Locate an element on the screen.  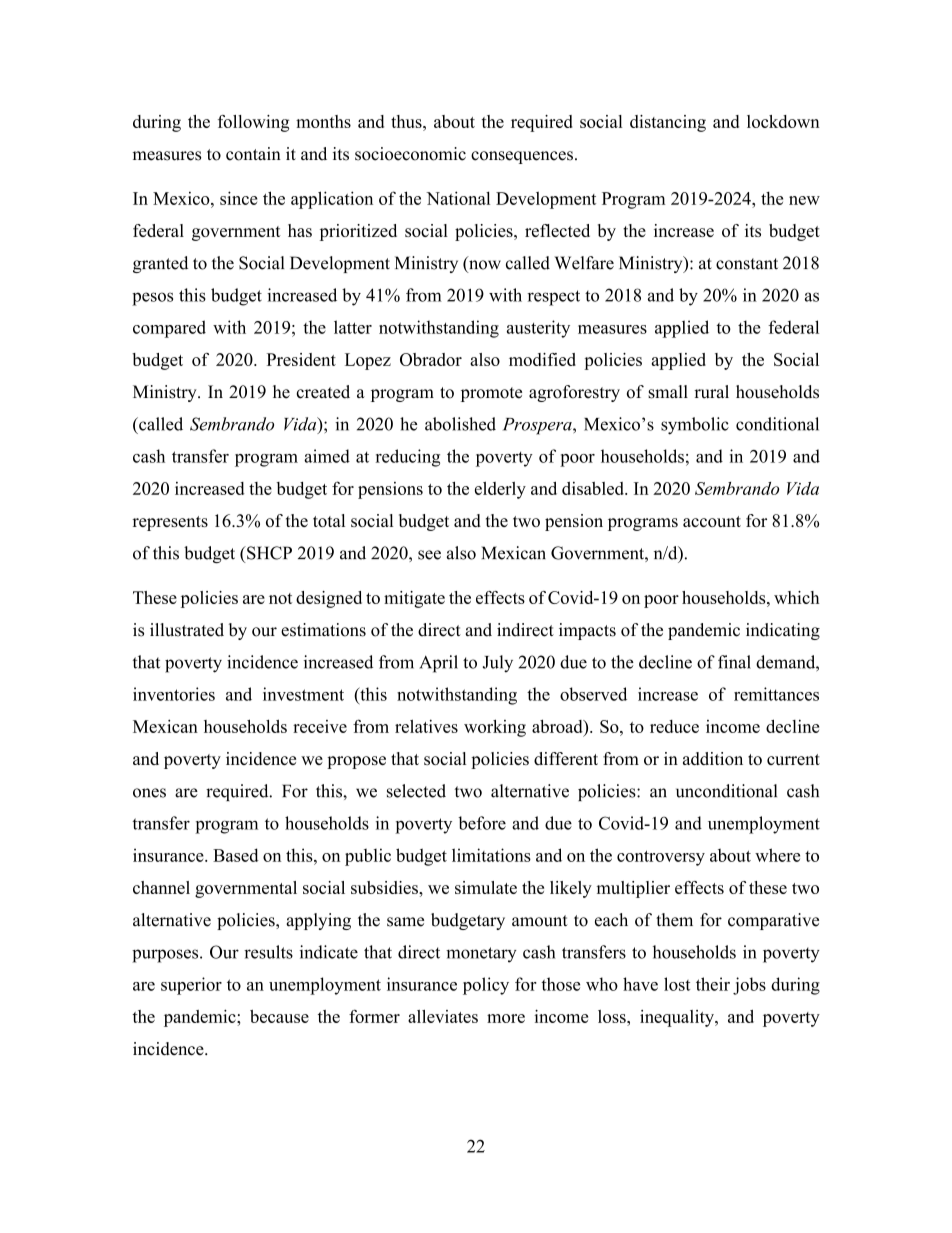
before is located at coordinates (482, 823).
